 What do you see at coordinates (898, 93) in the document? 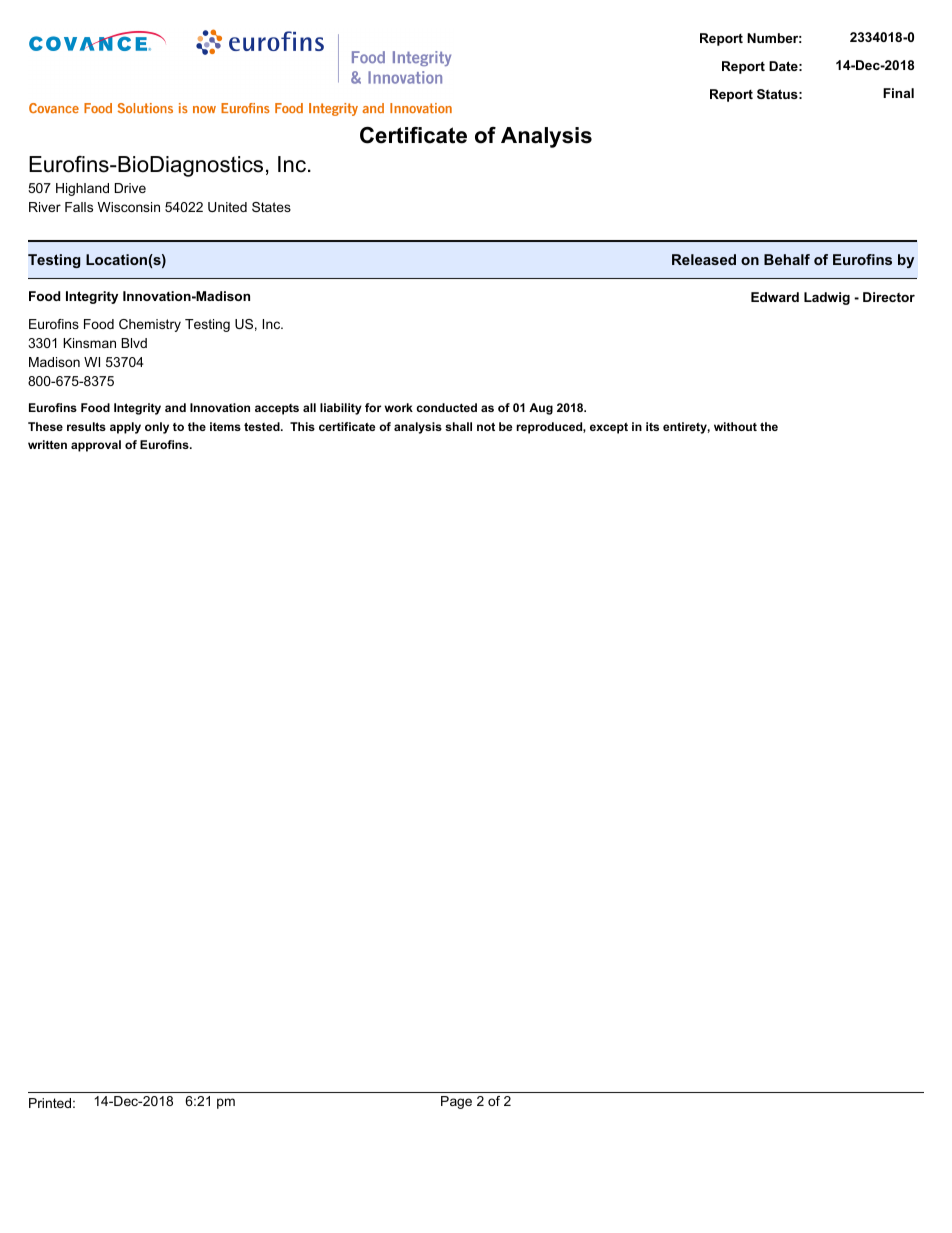
I see `Final` at bounding box center [898, 93].
